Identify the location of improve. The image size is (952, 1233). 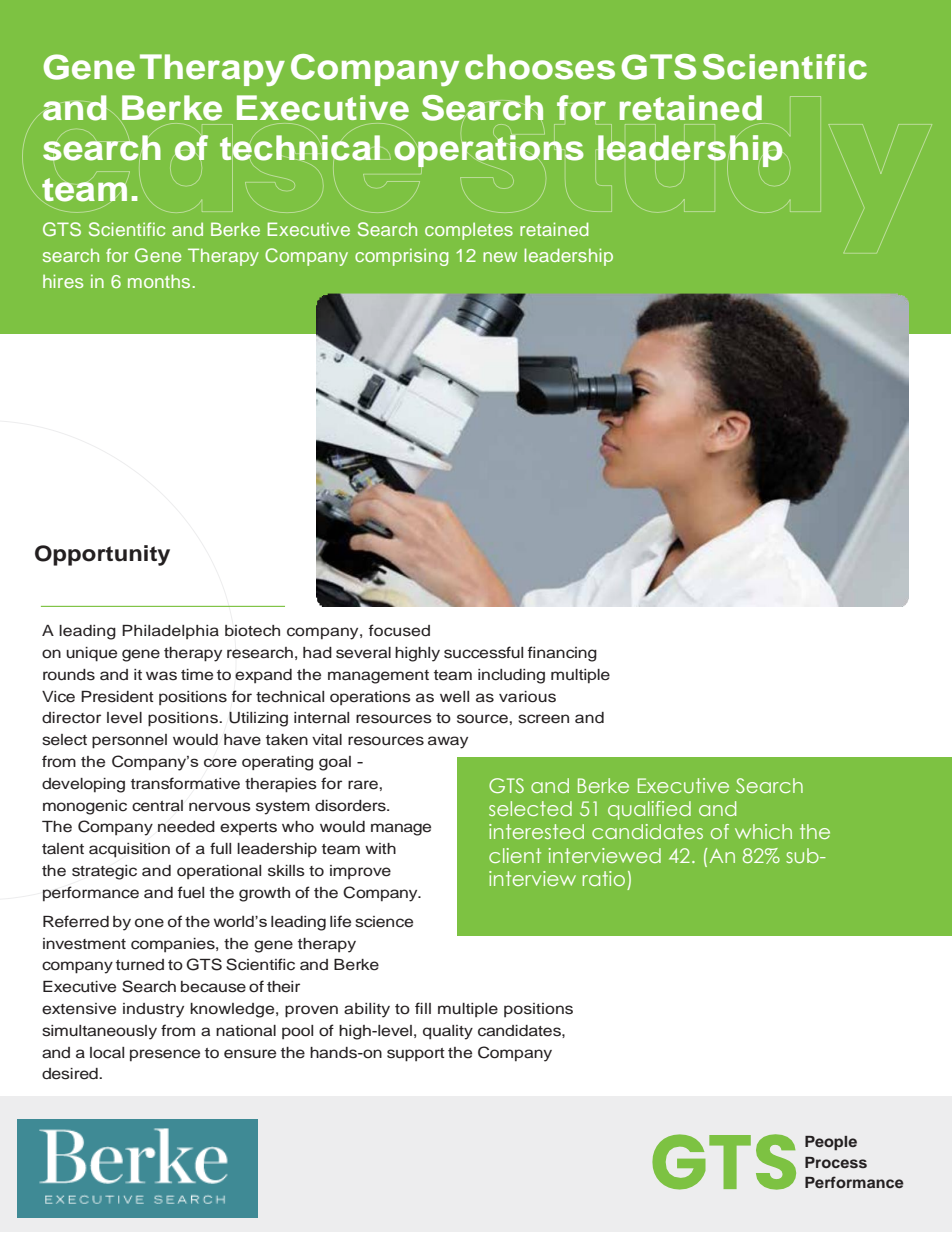
(360, 872).
